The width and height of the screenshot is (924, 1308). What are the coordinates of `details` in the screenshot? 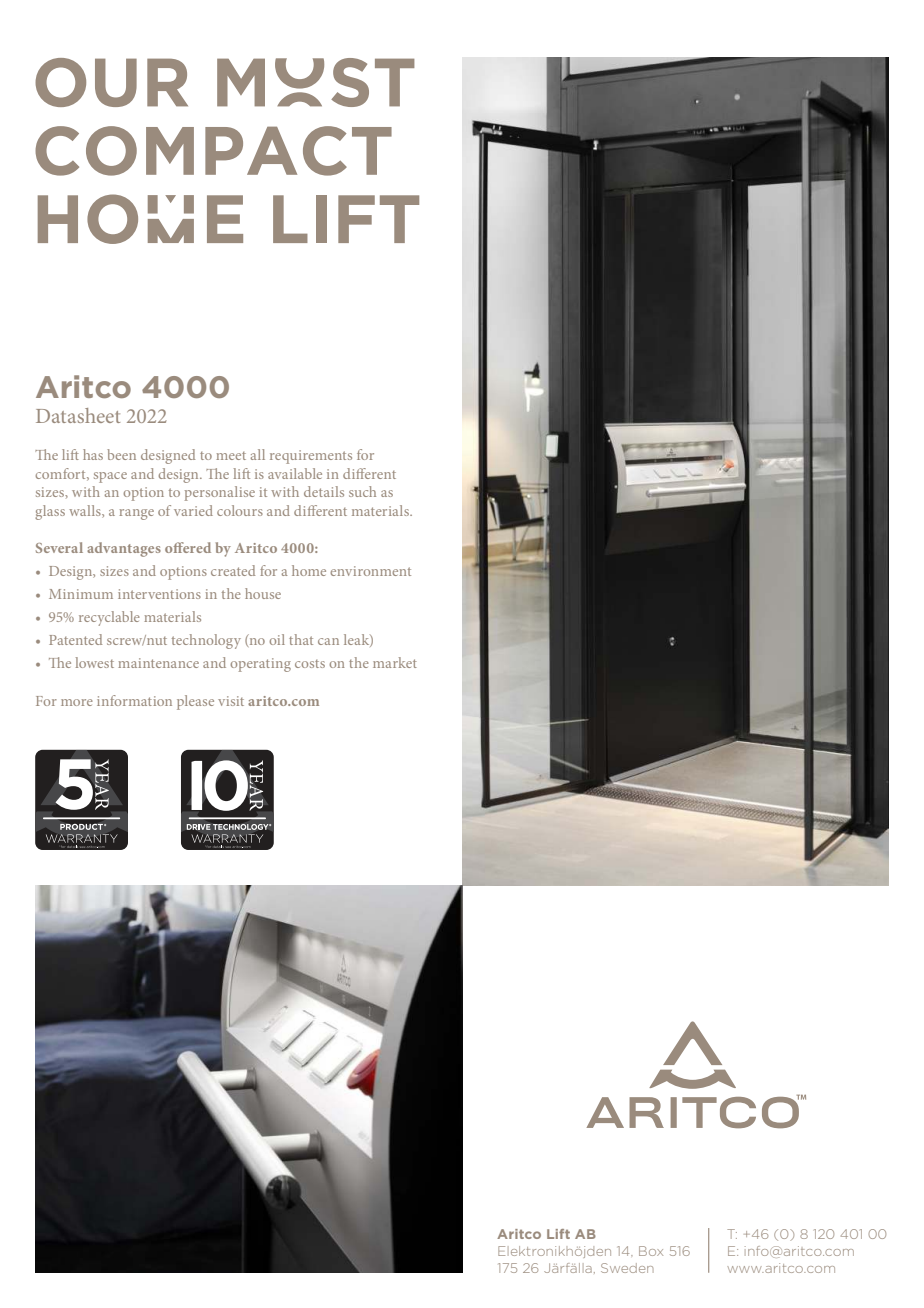 It's located at (324, 491).
